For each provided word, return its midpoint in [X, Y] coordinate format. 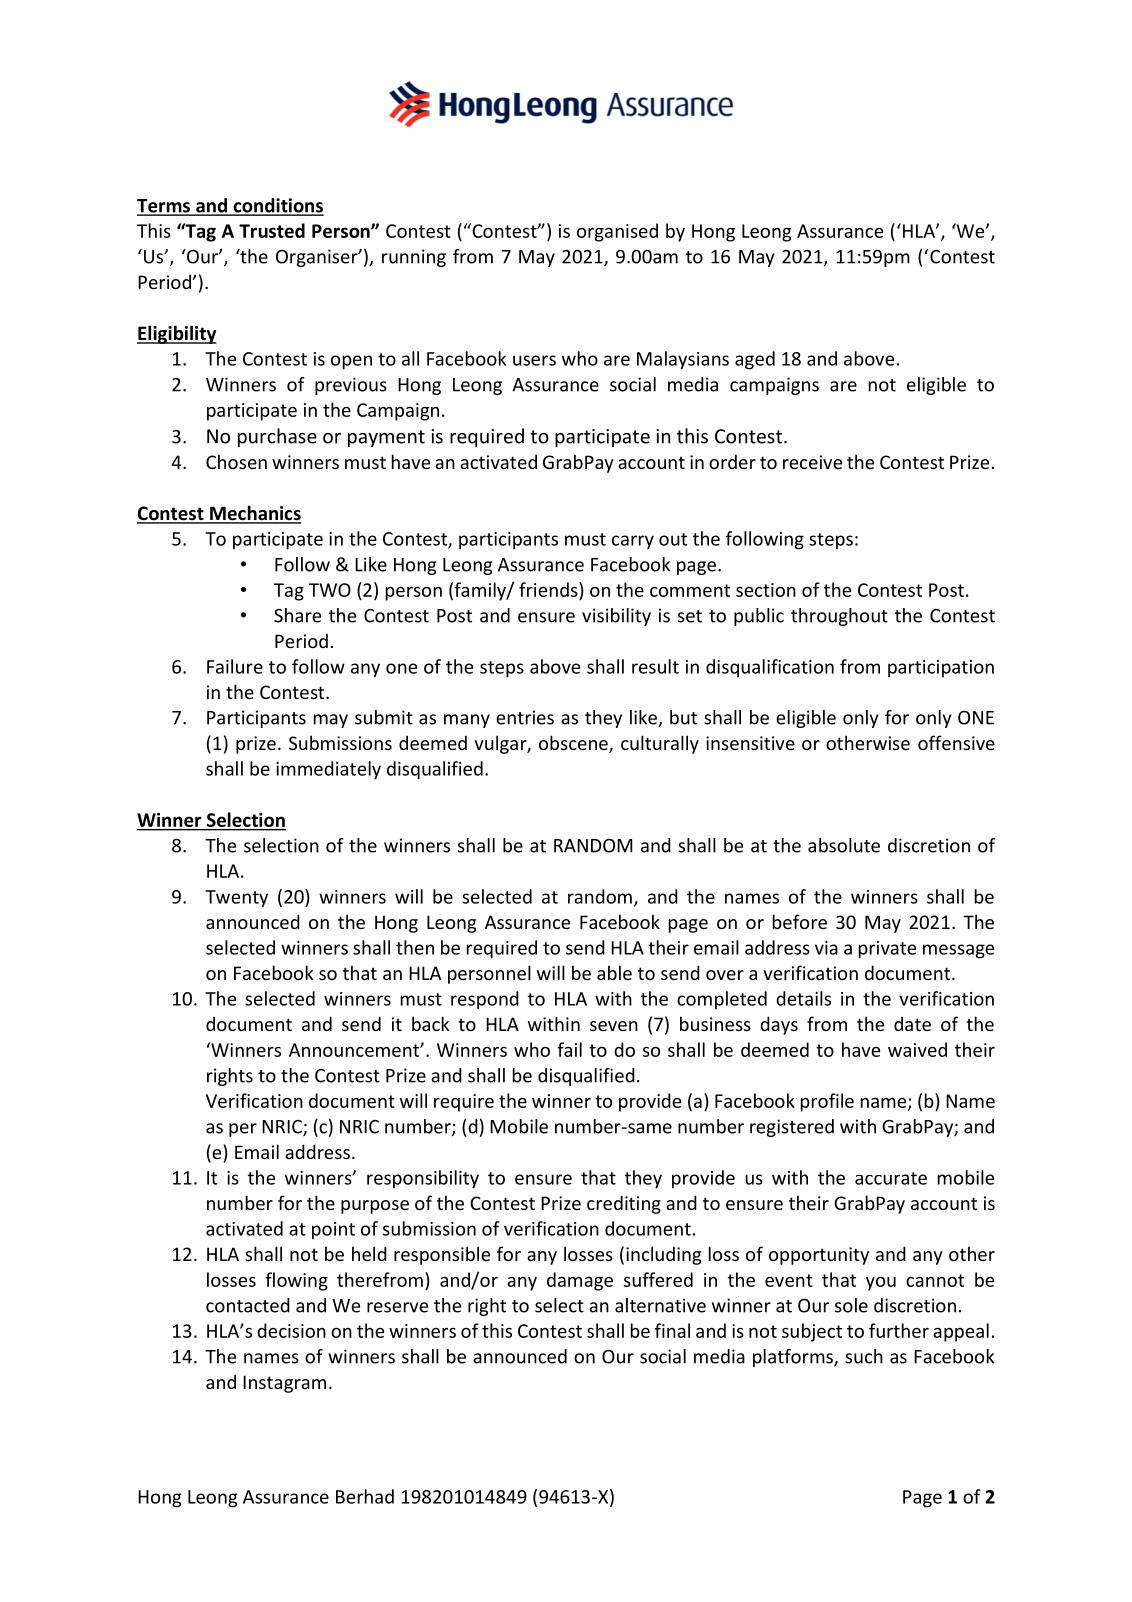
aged [755, 360]
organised [617, 232]
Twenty [236, 899]
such [864, 1356]
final [672, 1330]
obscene [574, 744]
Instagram [284, 1384]
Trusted [272, 230]
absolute [844, 845]
